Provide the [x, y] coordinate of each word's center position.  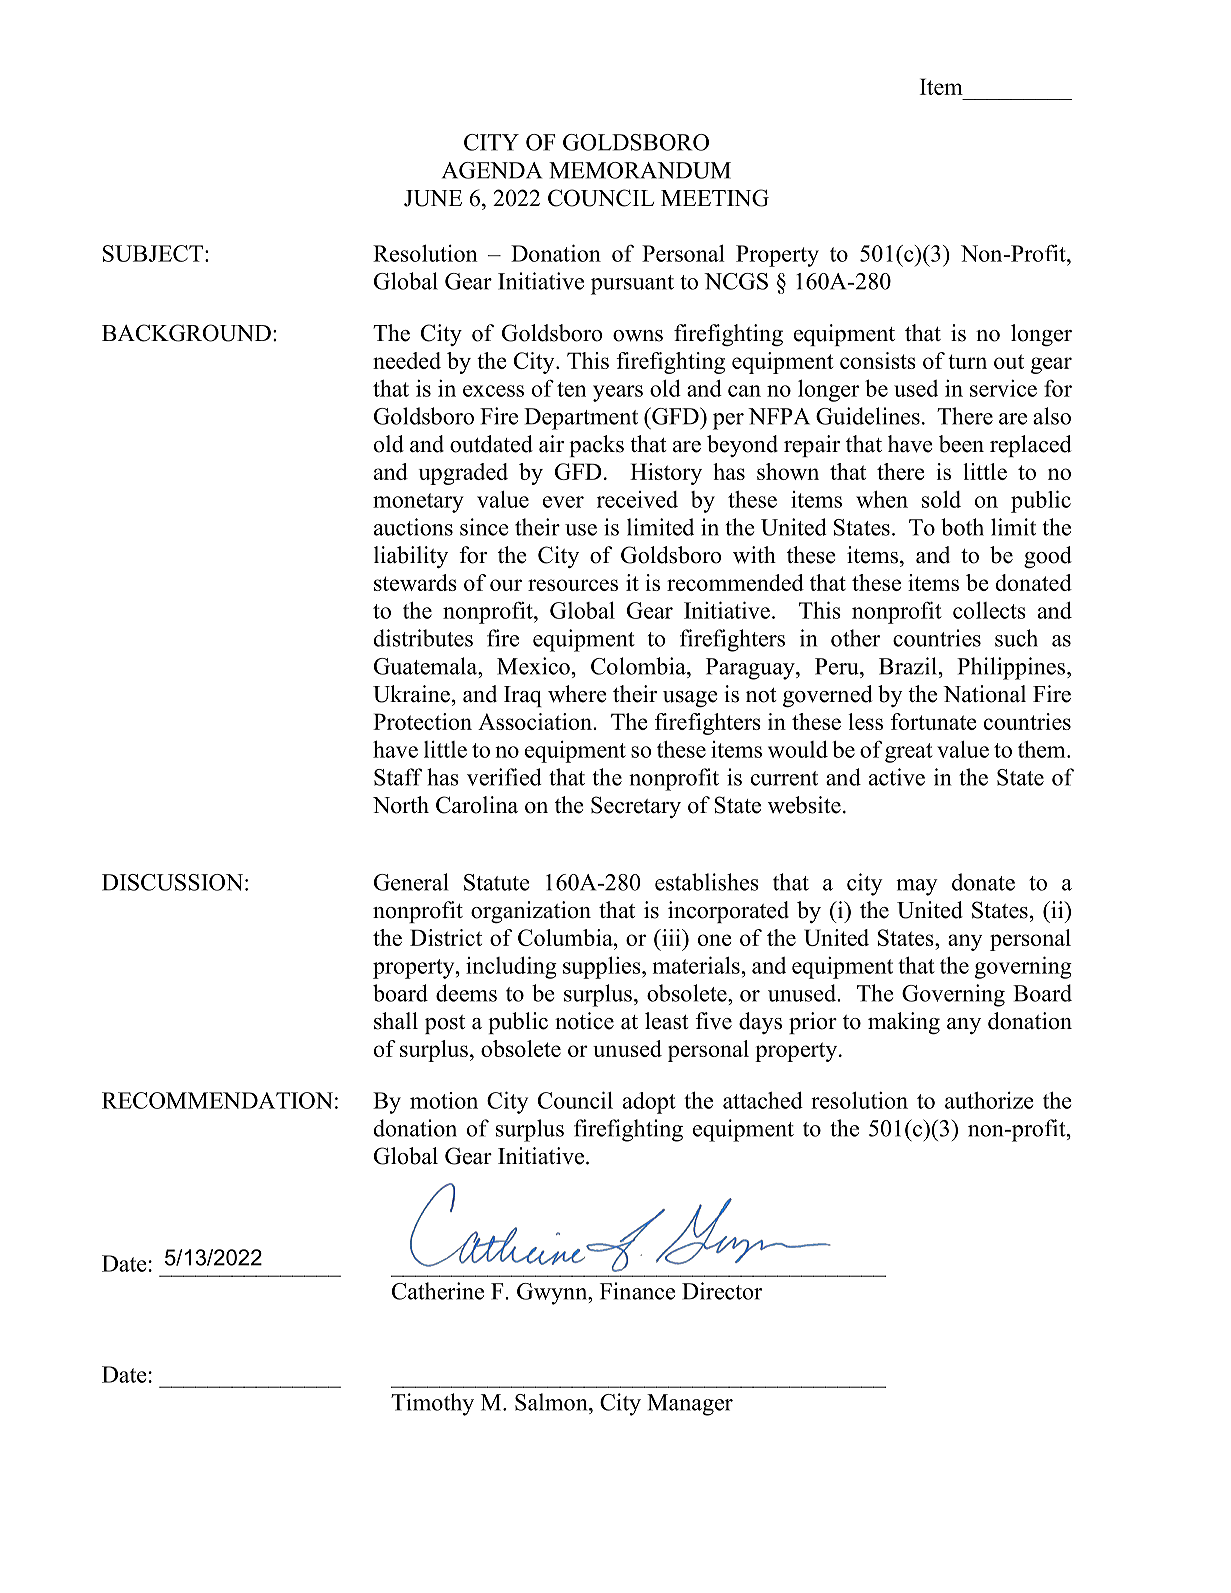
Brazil [908, 666]
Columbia [566, 937]
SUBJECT [153, 253]
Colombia [639, 666]
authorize [989, 1100]
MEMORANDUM [640, 170]
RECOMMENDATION [217, 1100]
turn [967, 361]
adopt [649, 1103]
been [961, 444]
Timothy [432, 1404]
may [917, 887]
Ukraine [411, 694]
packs [596, 446]
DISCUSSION [172, 882]
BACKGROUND [186, 333]
